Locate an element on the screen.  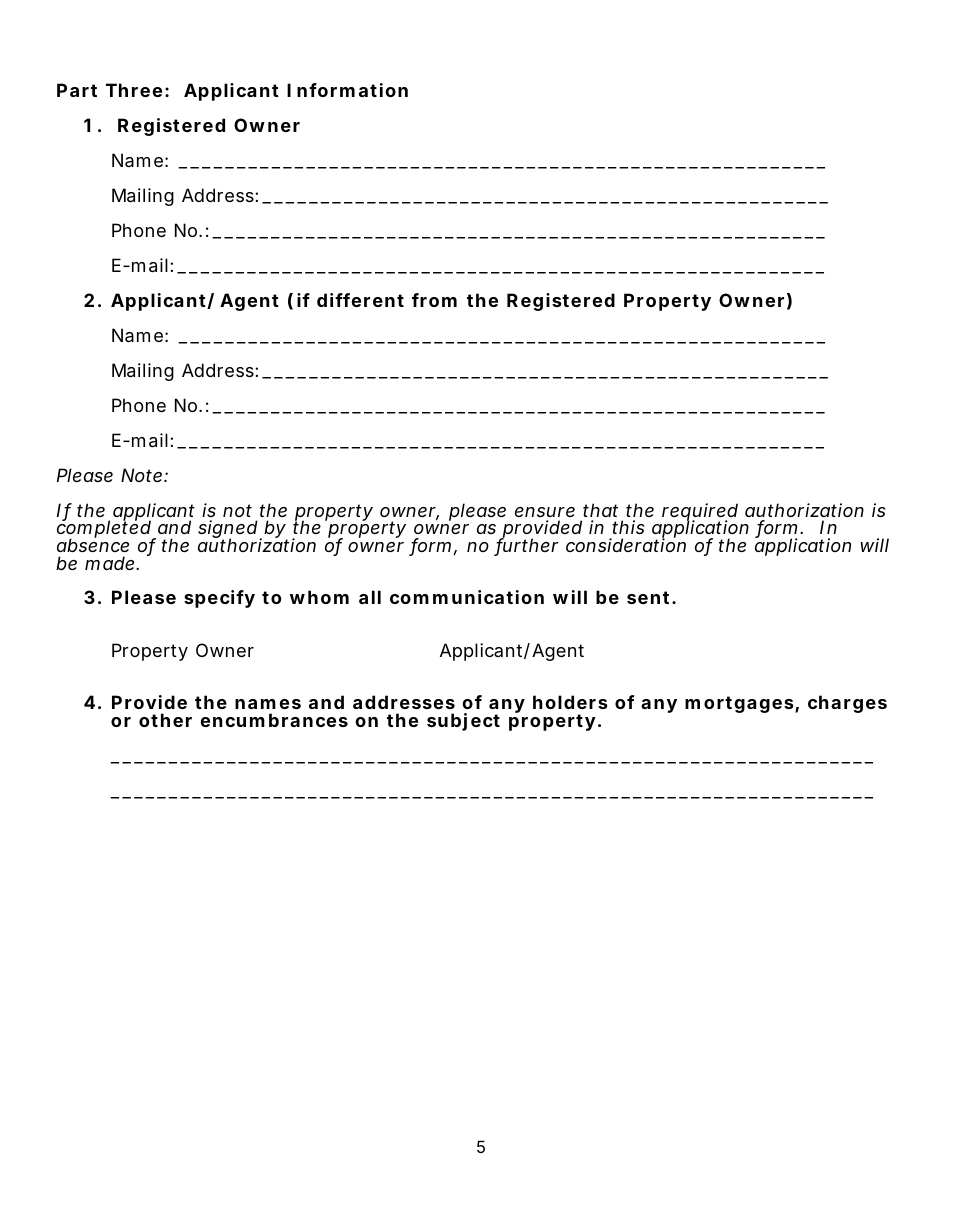
mortgages is located at coordinates (739, 704).
